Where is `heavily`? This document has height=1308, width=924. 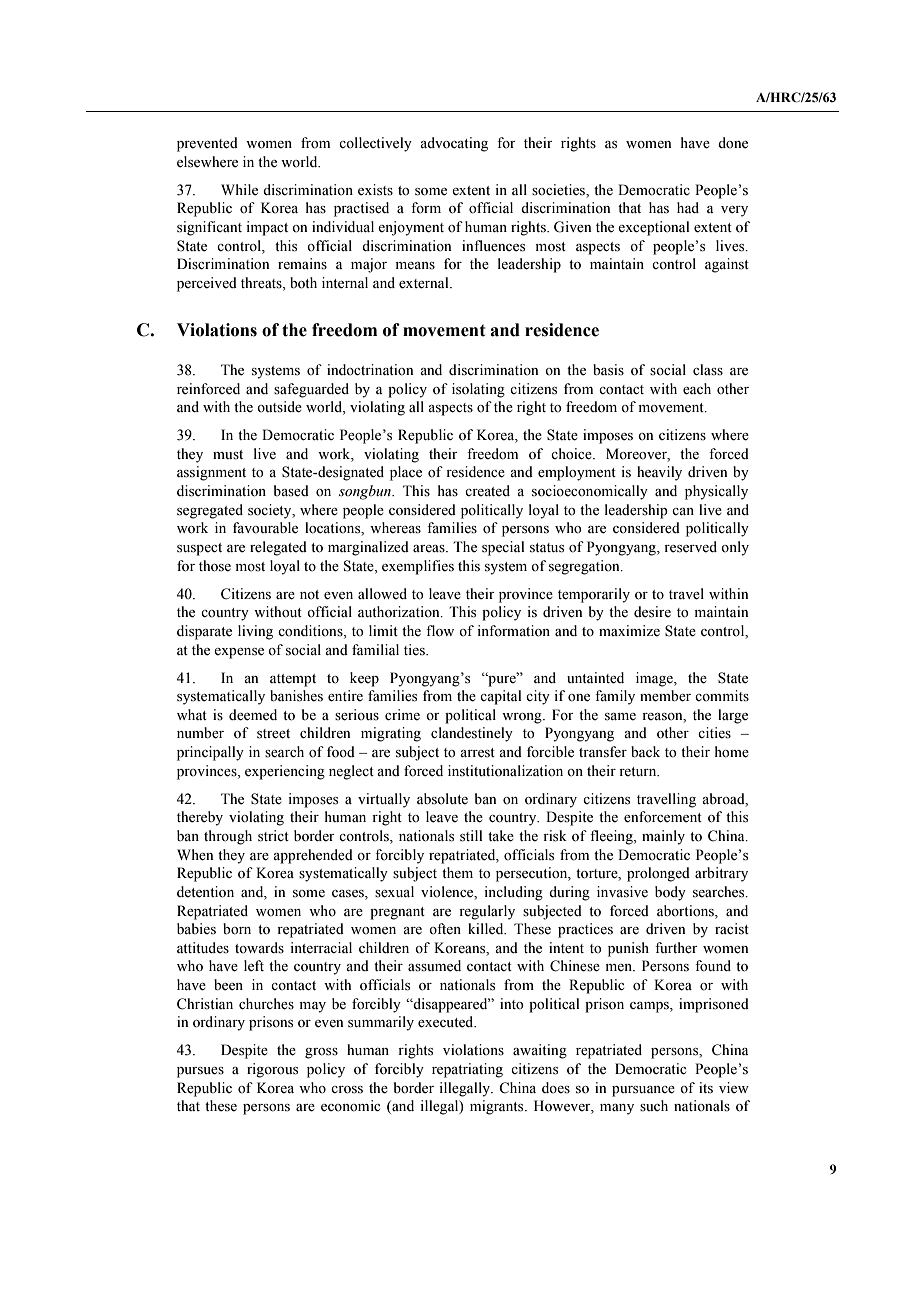 heavily is located at coordinates (659, 473).
